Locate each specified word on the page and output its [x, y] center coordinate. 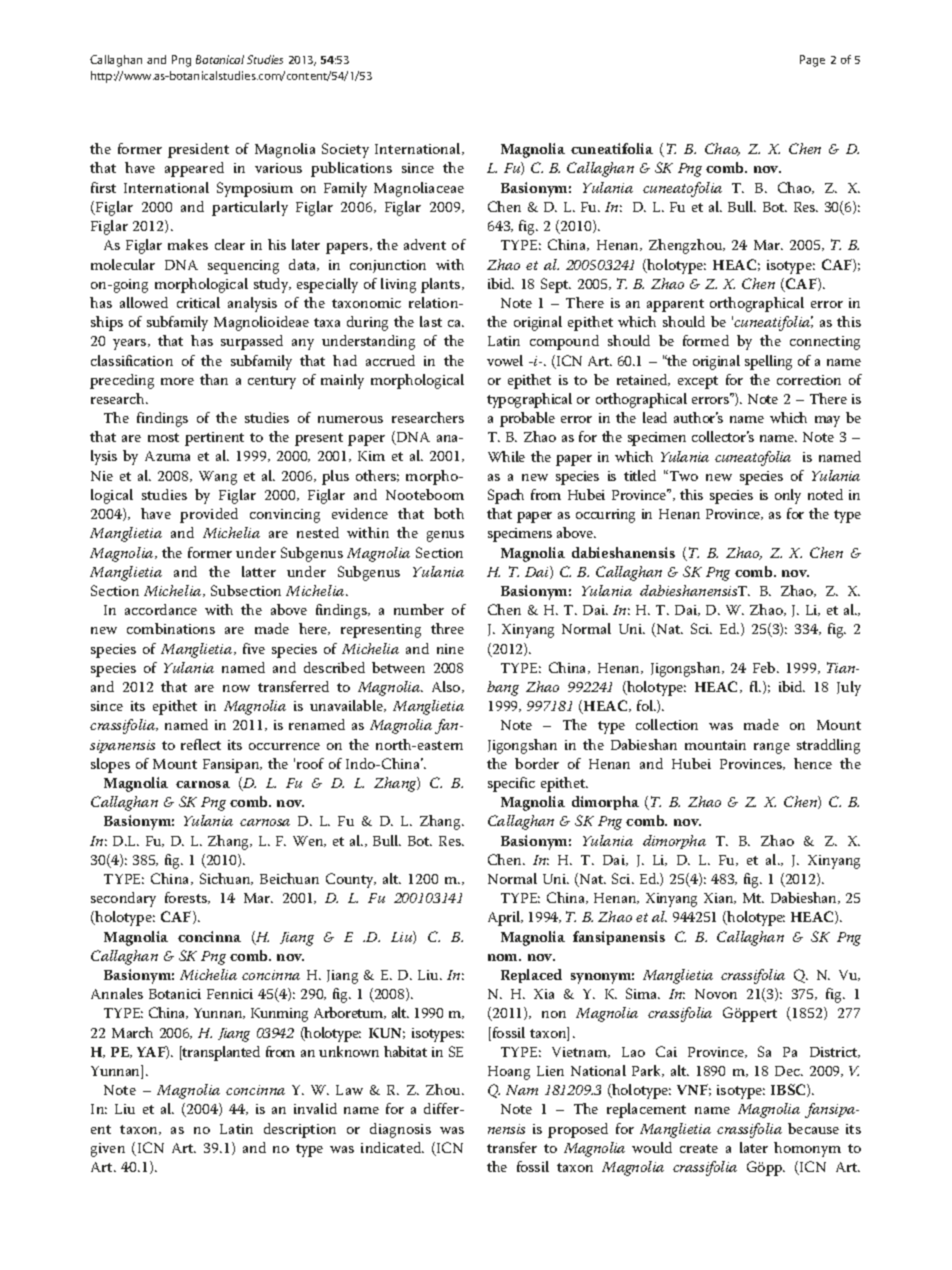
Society [345, 150]
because [813, 1128]
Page [812, 61]
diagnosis [400, 1130]
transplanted [220, 1053]
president [198, 150]
